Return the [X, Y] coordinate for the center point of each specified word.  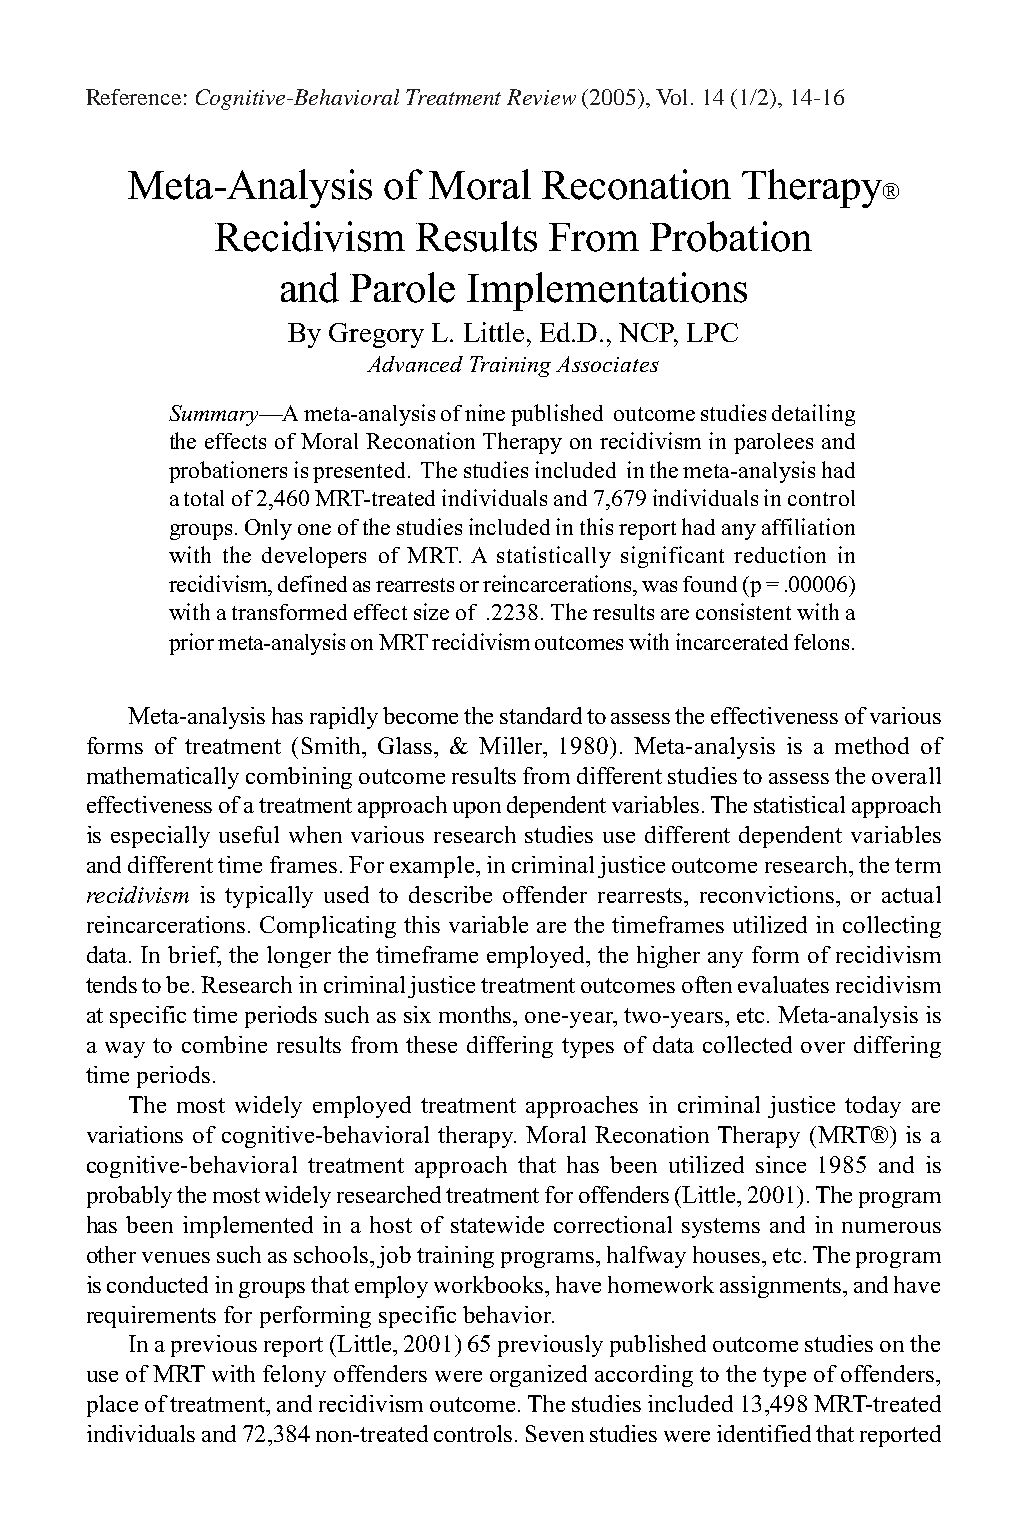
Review [541, 97]
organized [538, 1376]
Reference [133, 97]
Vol [674, 97]
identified [764, 1433]
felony [294, 1376]
